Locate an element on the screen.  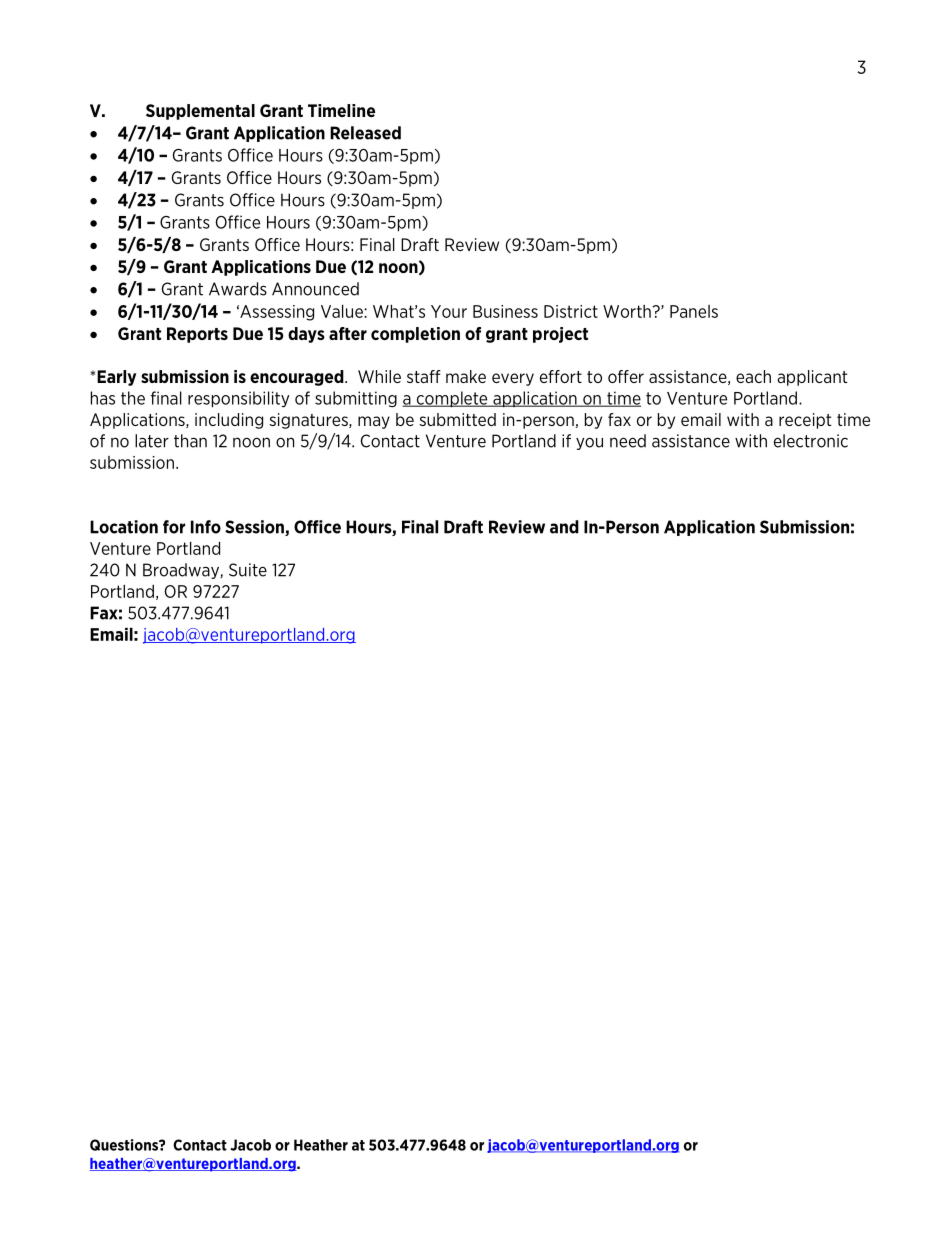
each is located at coordinates (753, 376).
